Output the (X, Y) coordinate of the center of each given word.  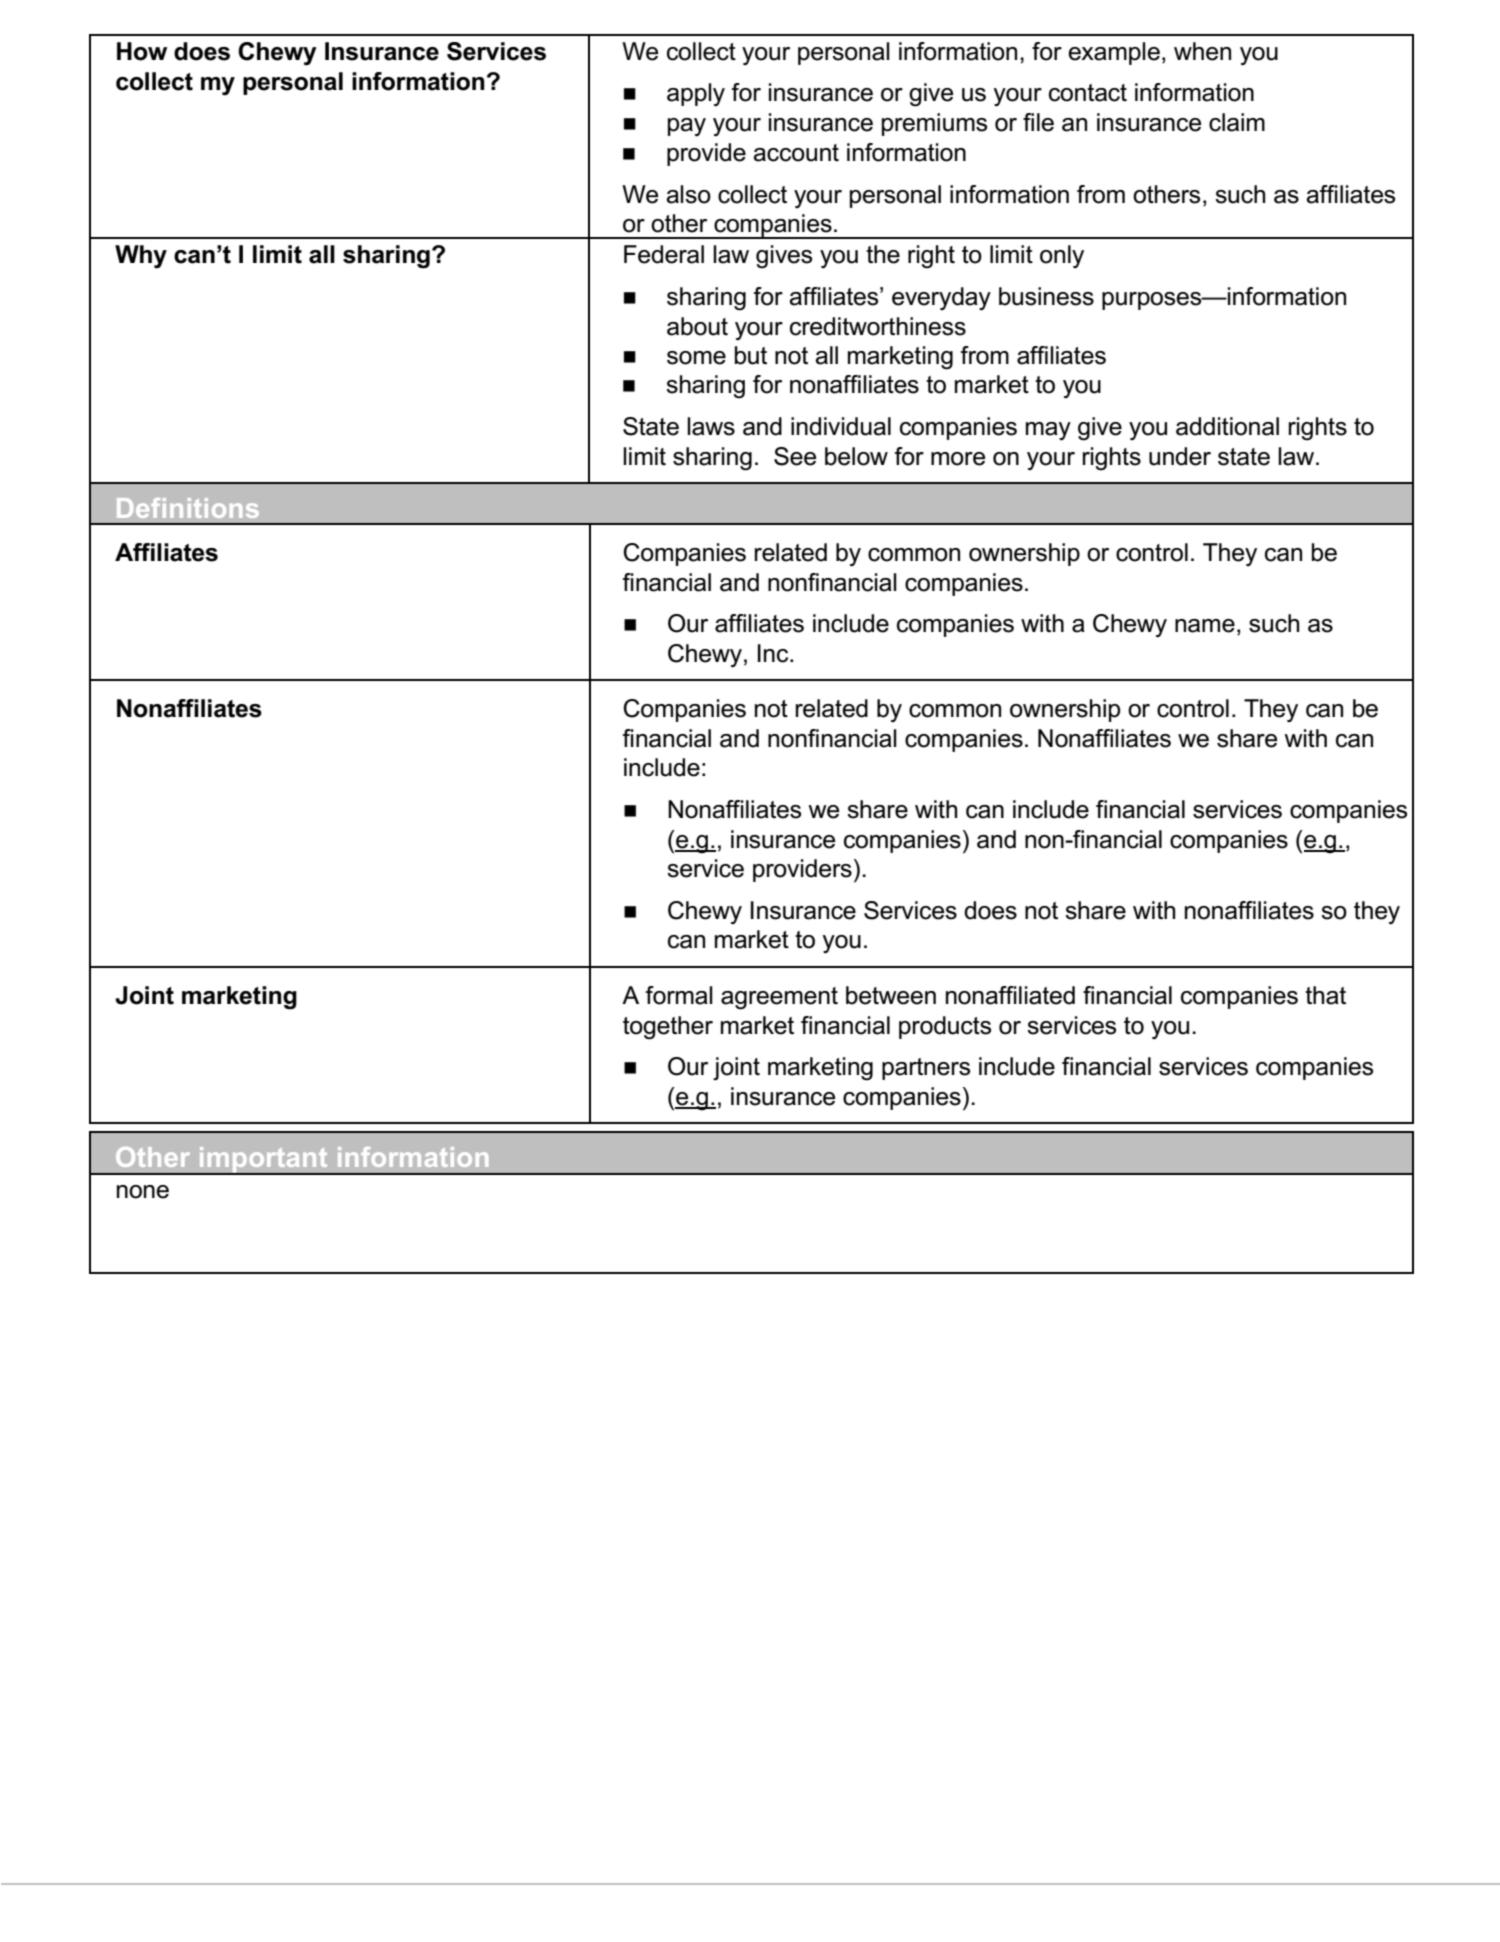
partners (926, 1069)
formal (679, 995)
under (1180, 456)
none (143, 1192)
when (1202, 51)
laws (711, 426)
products (945, 1027)
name (1205, 626)
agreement (779, 998)
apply (696, 94)
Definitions (188, 508)
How (142, 51)
